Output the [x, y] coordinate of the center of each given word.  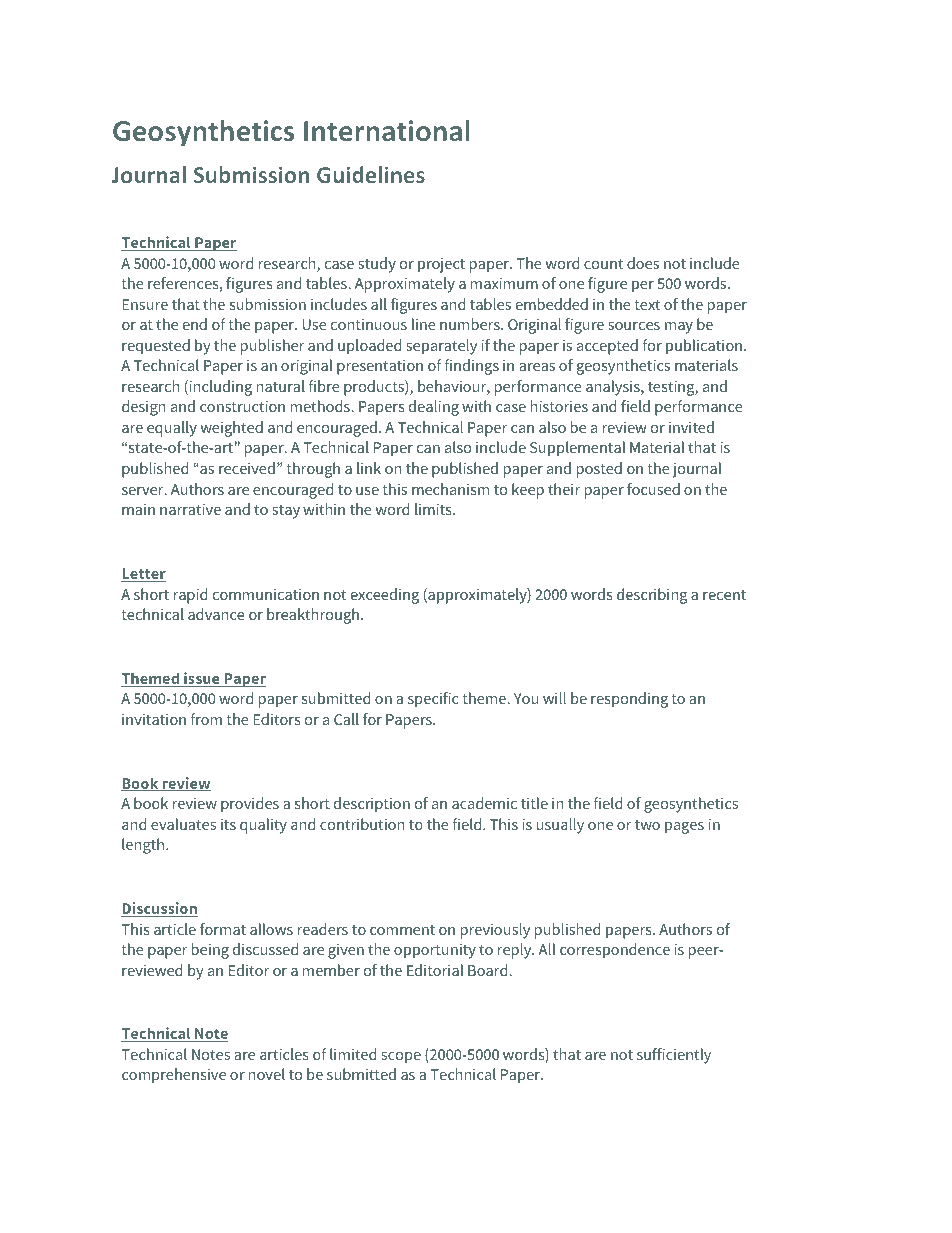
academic [484, 803]
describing [652, 596]
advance [216, 614]
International [387, 130]
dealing [434, 408]
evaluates [183, 824]
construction [242, 406]
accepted [607, 347]
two [647, 825]
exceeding [385, 596]
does [643, 263]
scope [401, 1058]
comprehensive [174, 1076]
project [441, 265]
